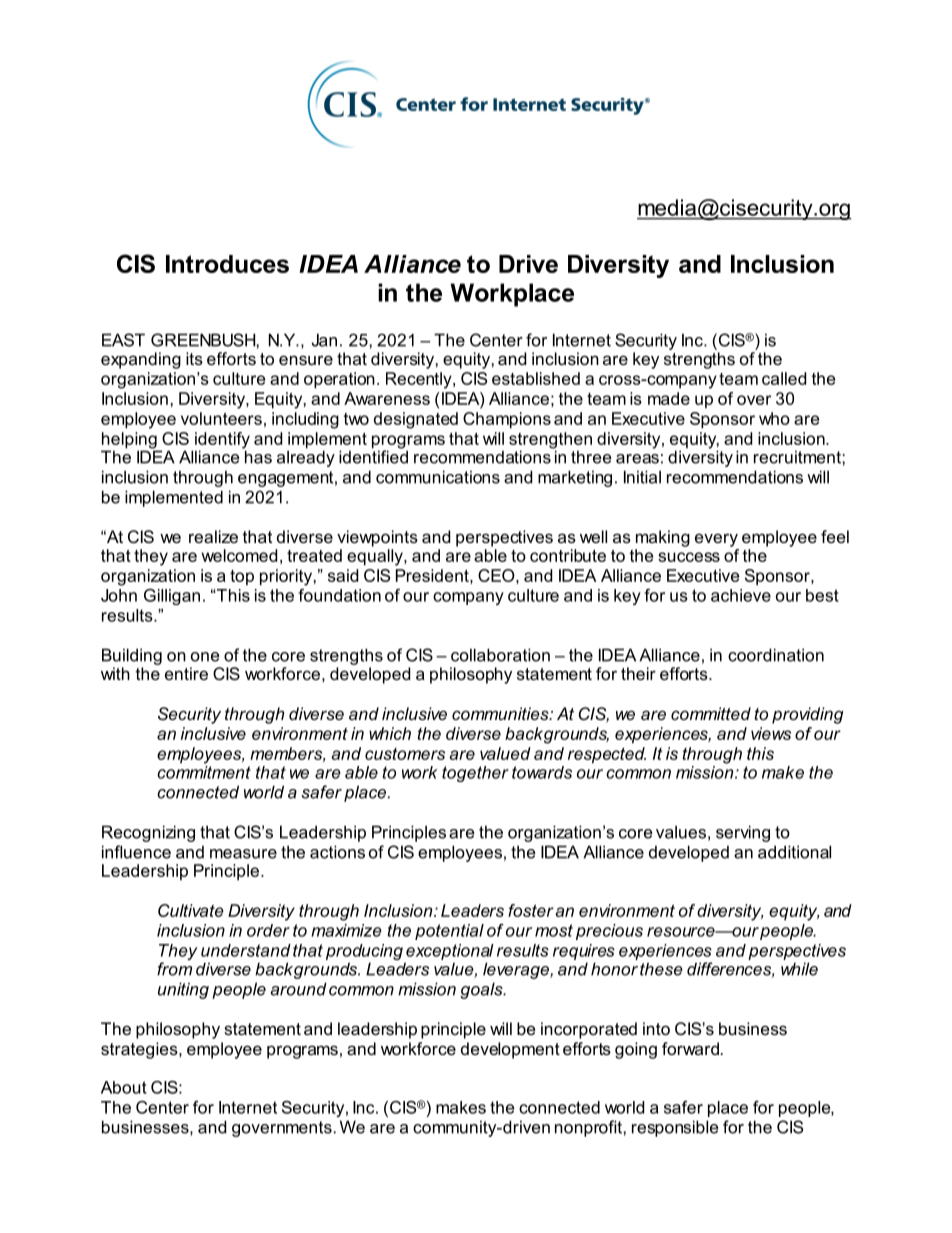 Image resolution: width=952 pixels, height=1233 pixels. I want to click on established, so click(536, 378).
